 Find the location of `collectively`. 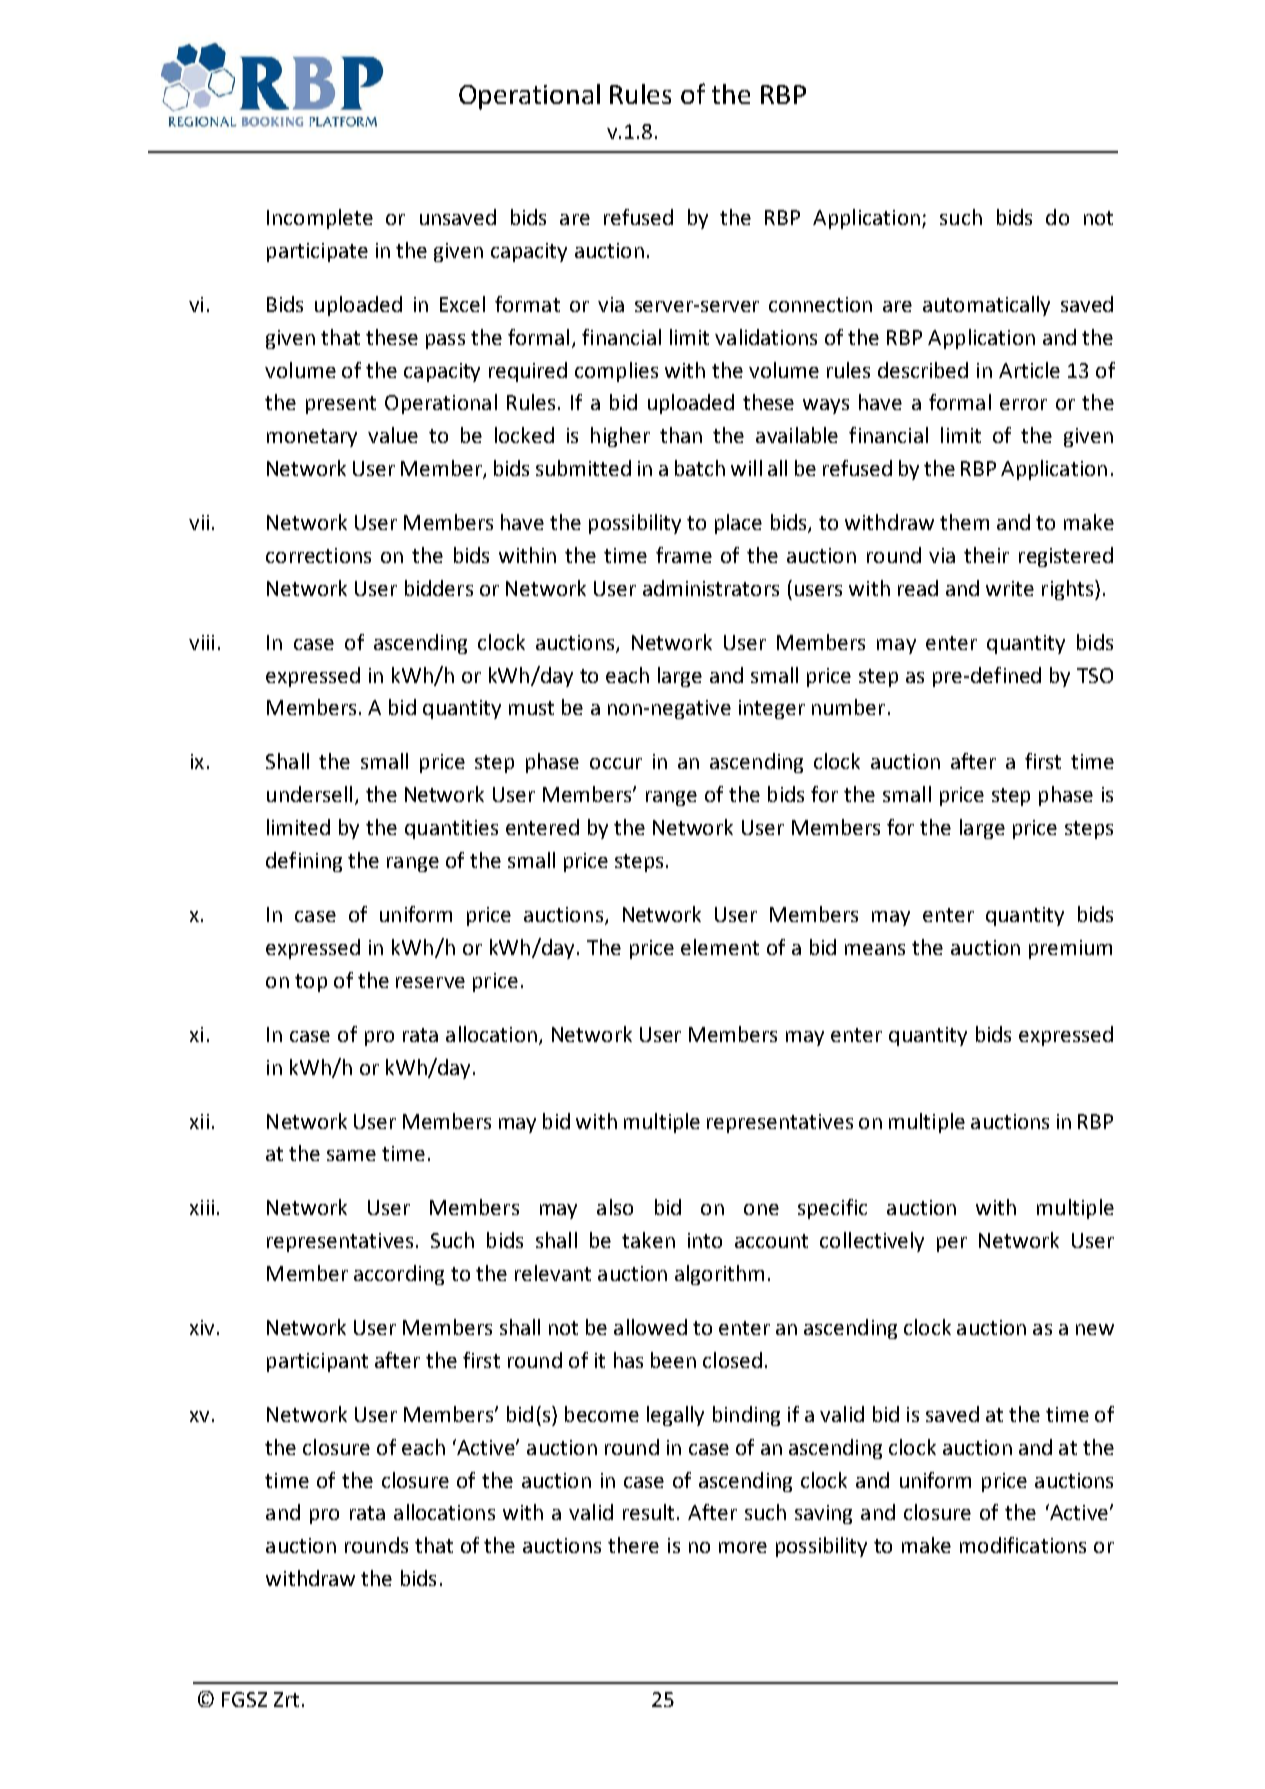

collectively is located at coordinates (872, 1242).
